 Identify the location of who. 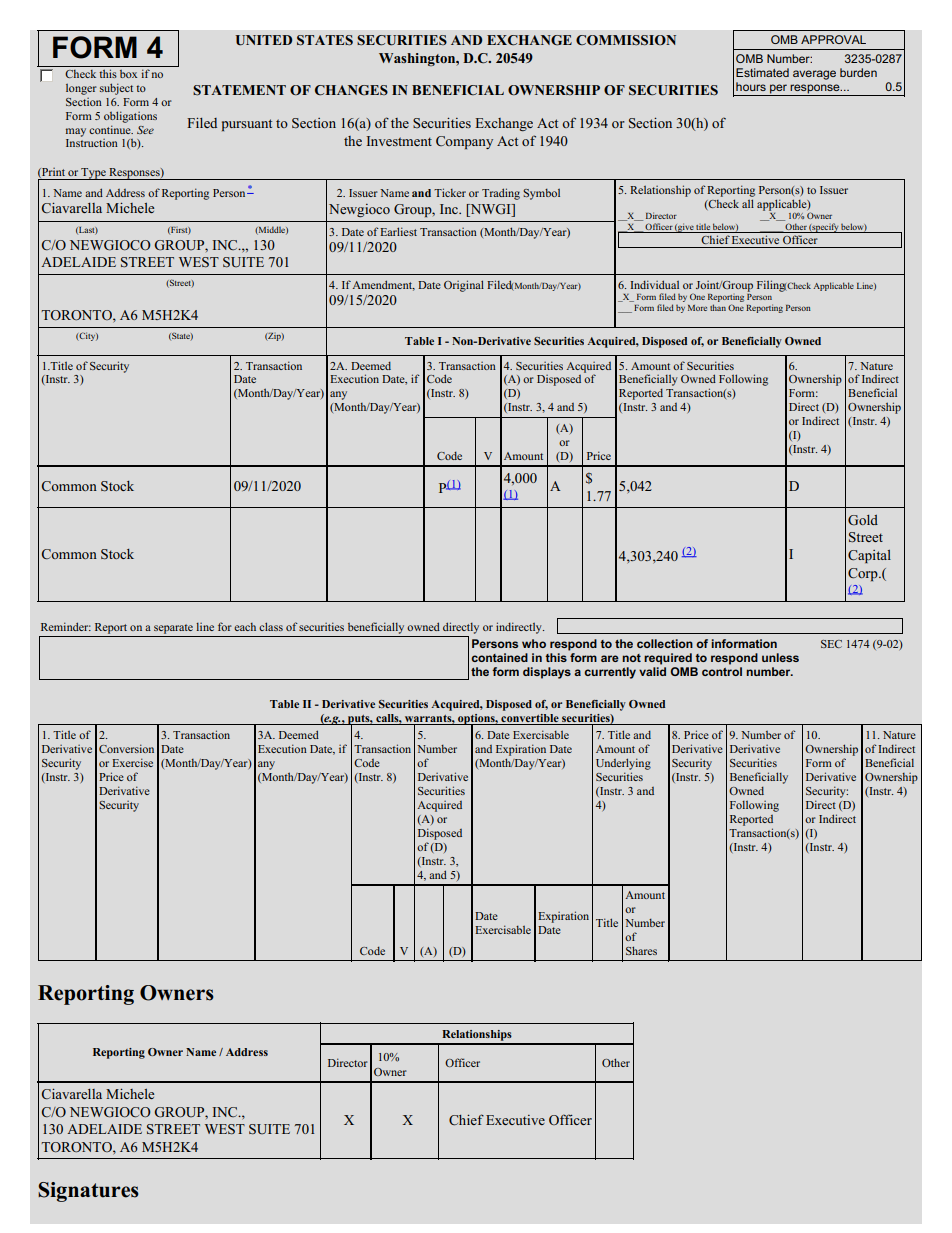
(534, 643).
